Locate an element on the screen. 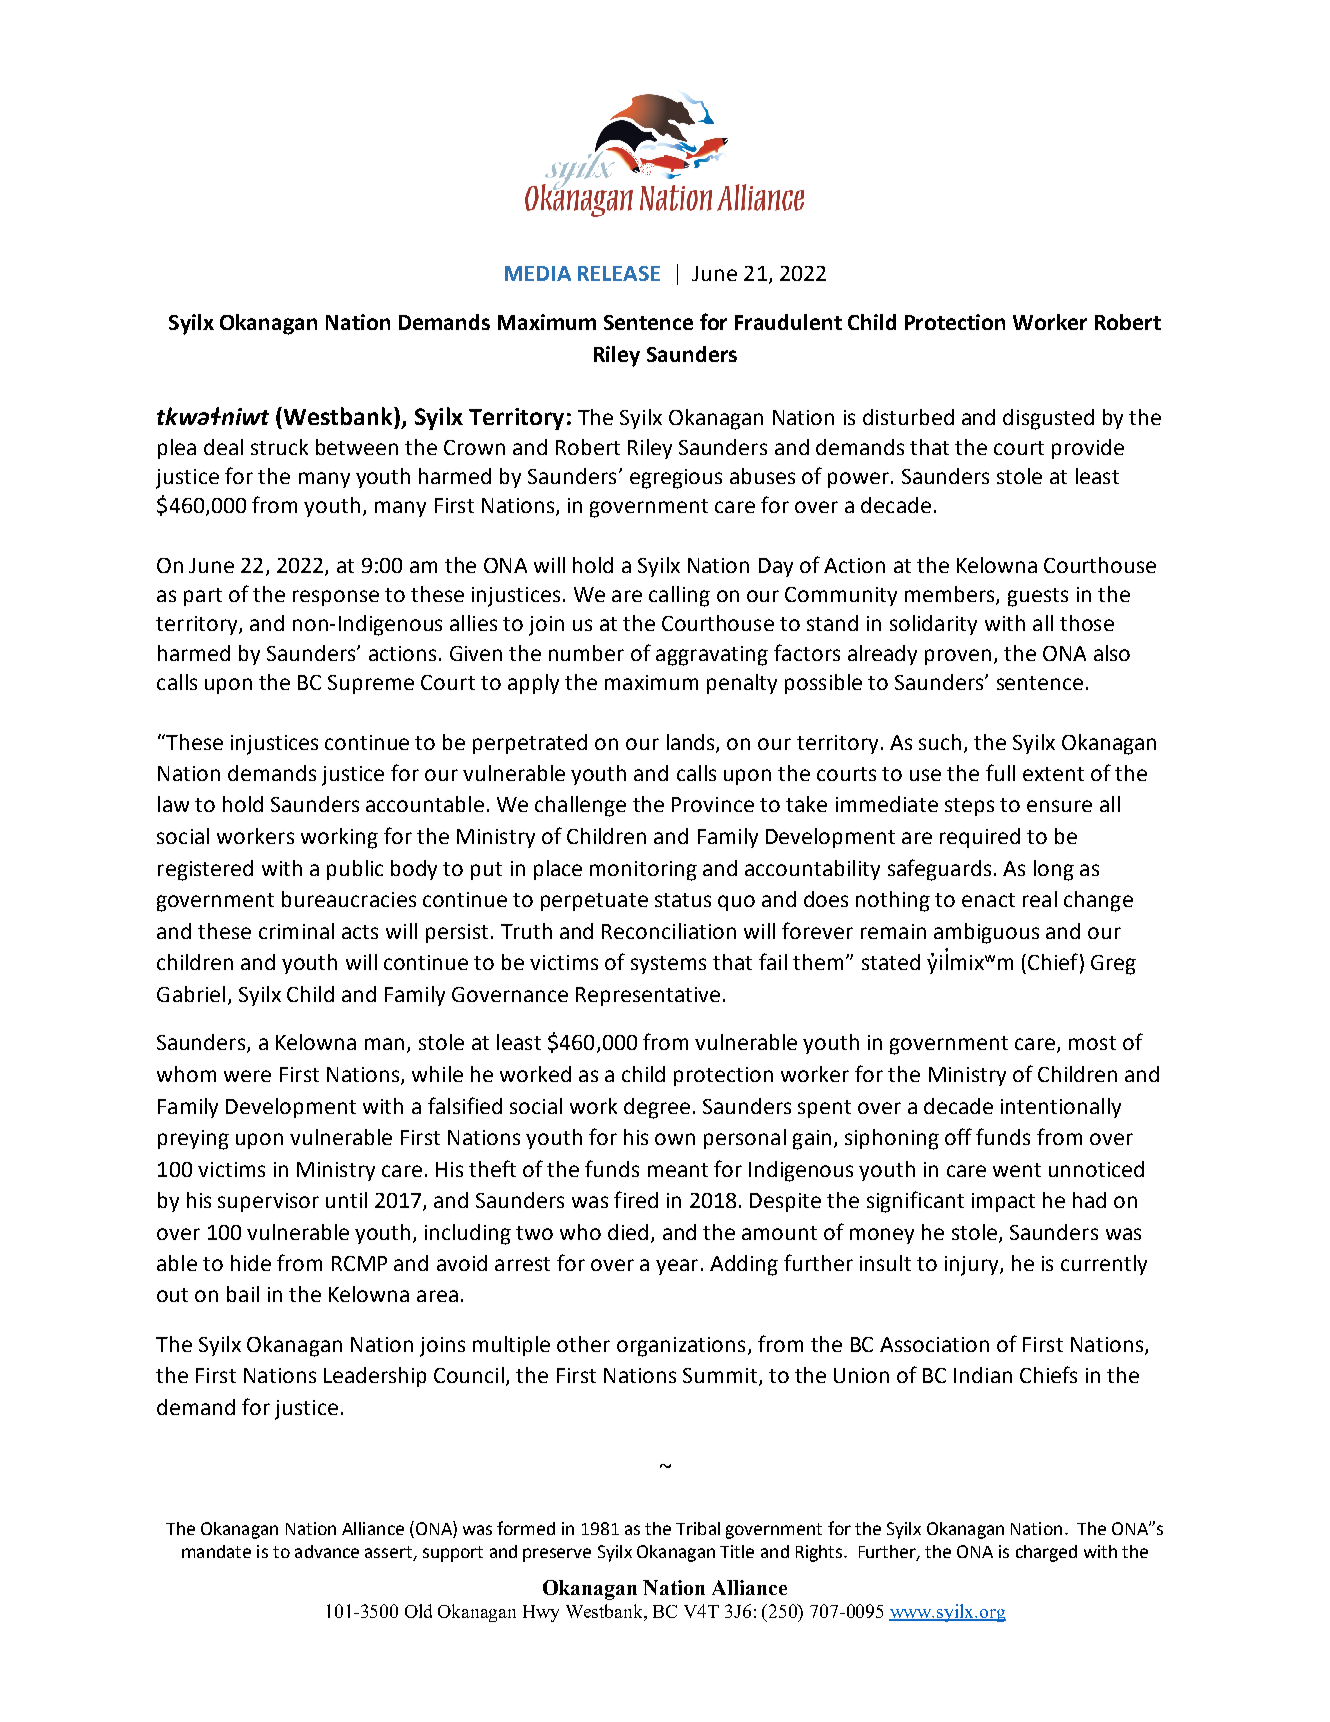 Image resolution: width=1330 pixels, height=1722 pixels. perpetrated is located at coordinates (530, 744).
